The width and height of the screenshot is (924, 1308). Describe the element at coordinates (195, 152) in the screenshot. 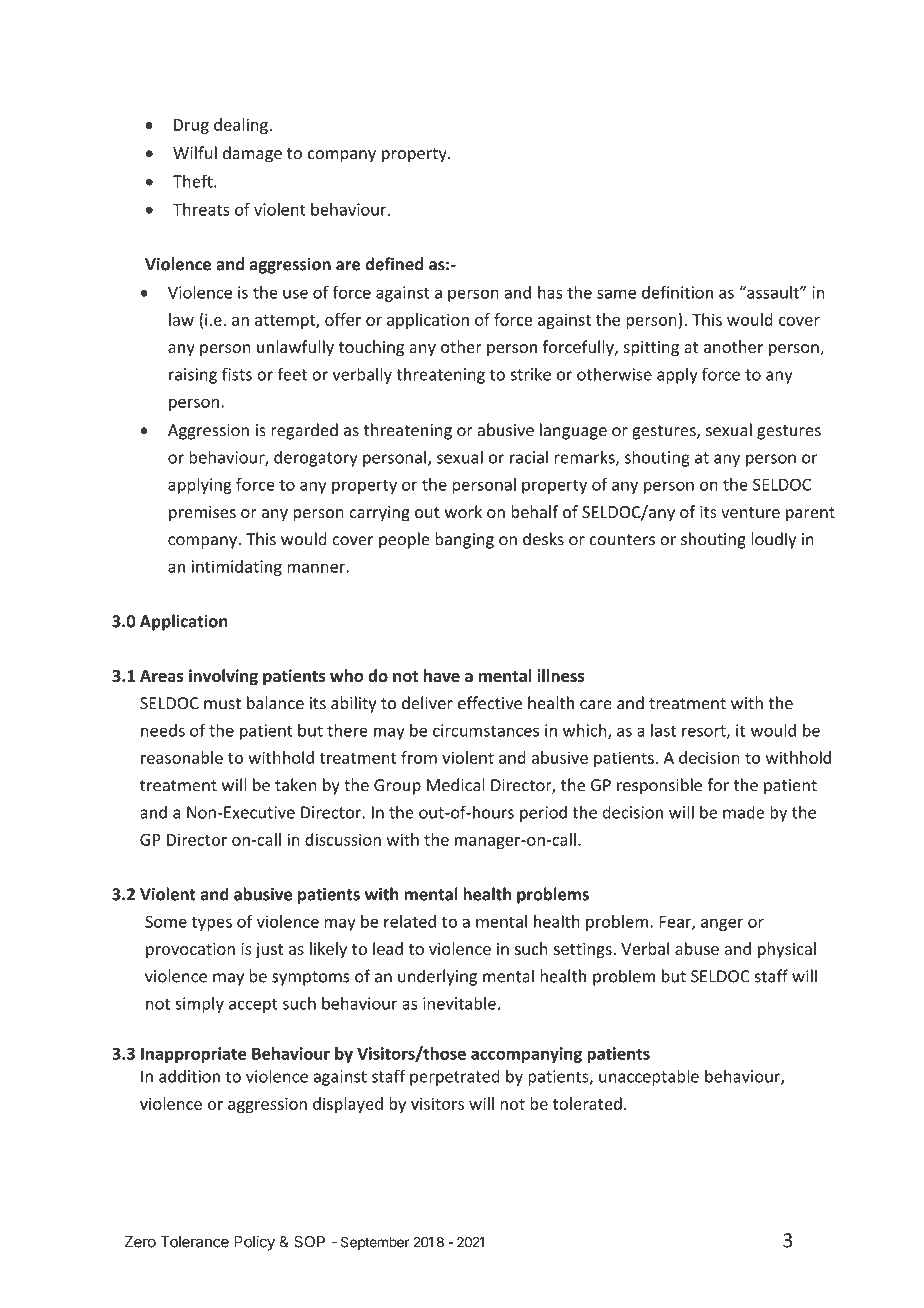

I see `Wilful` at that location.
